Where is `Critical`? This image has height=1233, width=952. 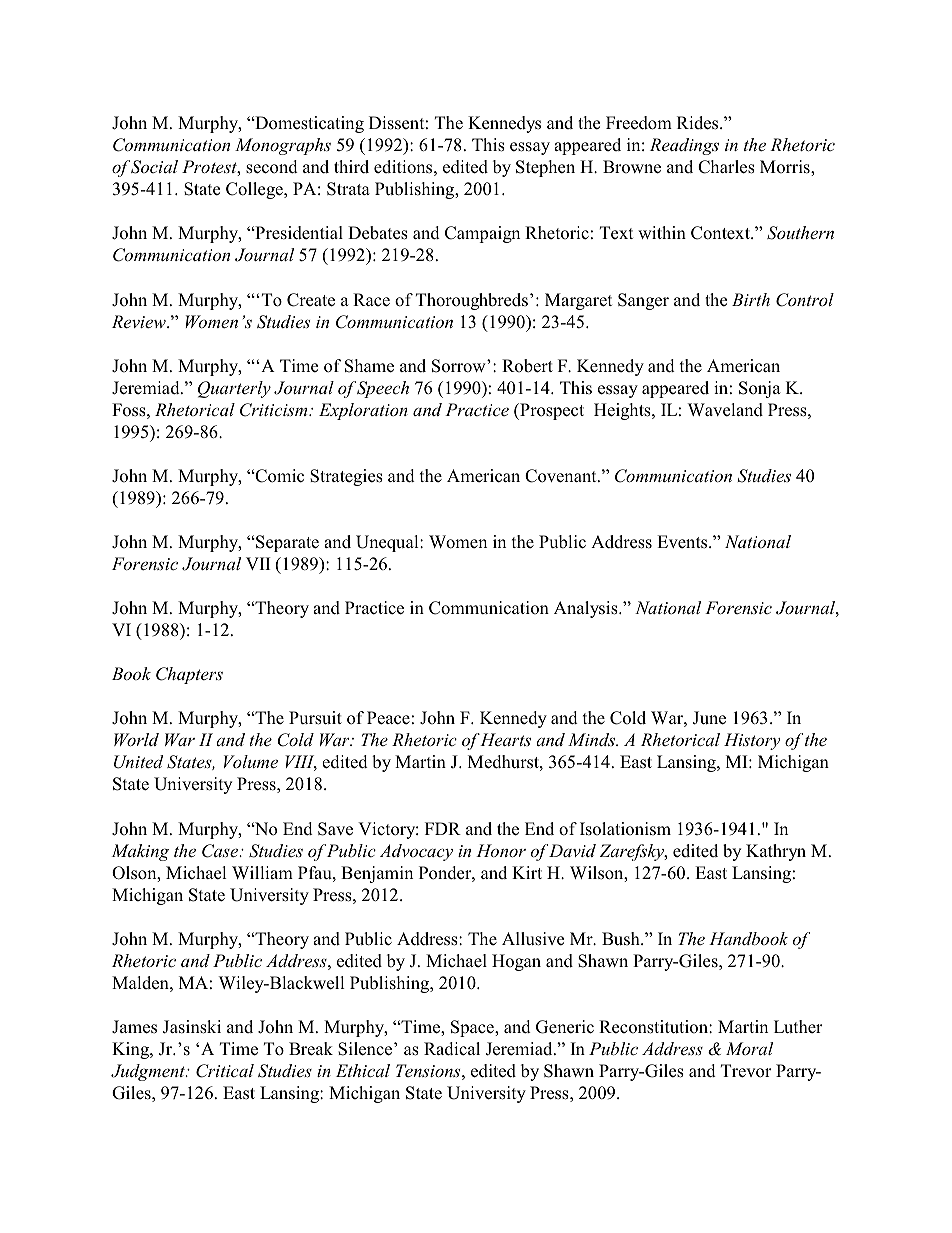
Critical is located at coordinates (225, 1071).
